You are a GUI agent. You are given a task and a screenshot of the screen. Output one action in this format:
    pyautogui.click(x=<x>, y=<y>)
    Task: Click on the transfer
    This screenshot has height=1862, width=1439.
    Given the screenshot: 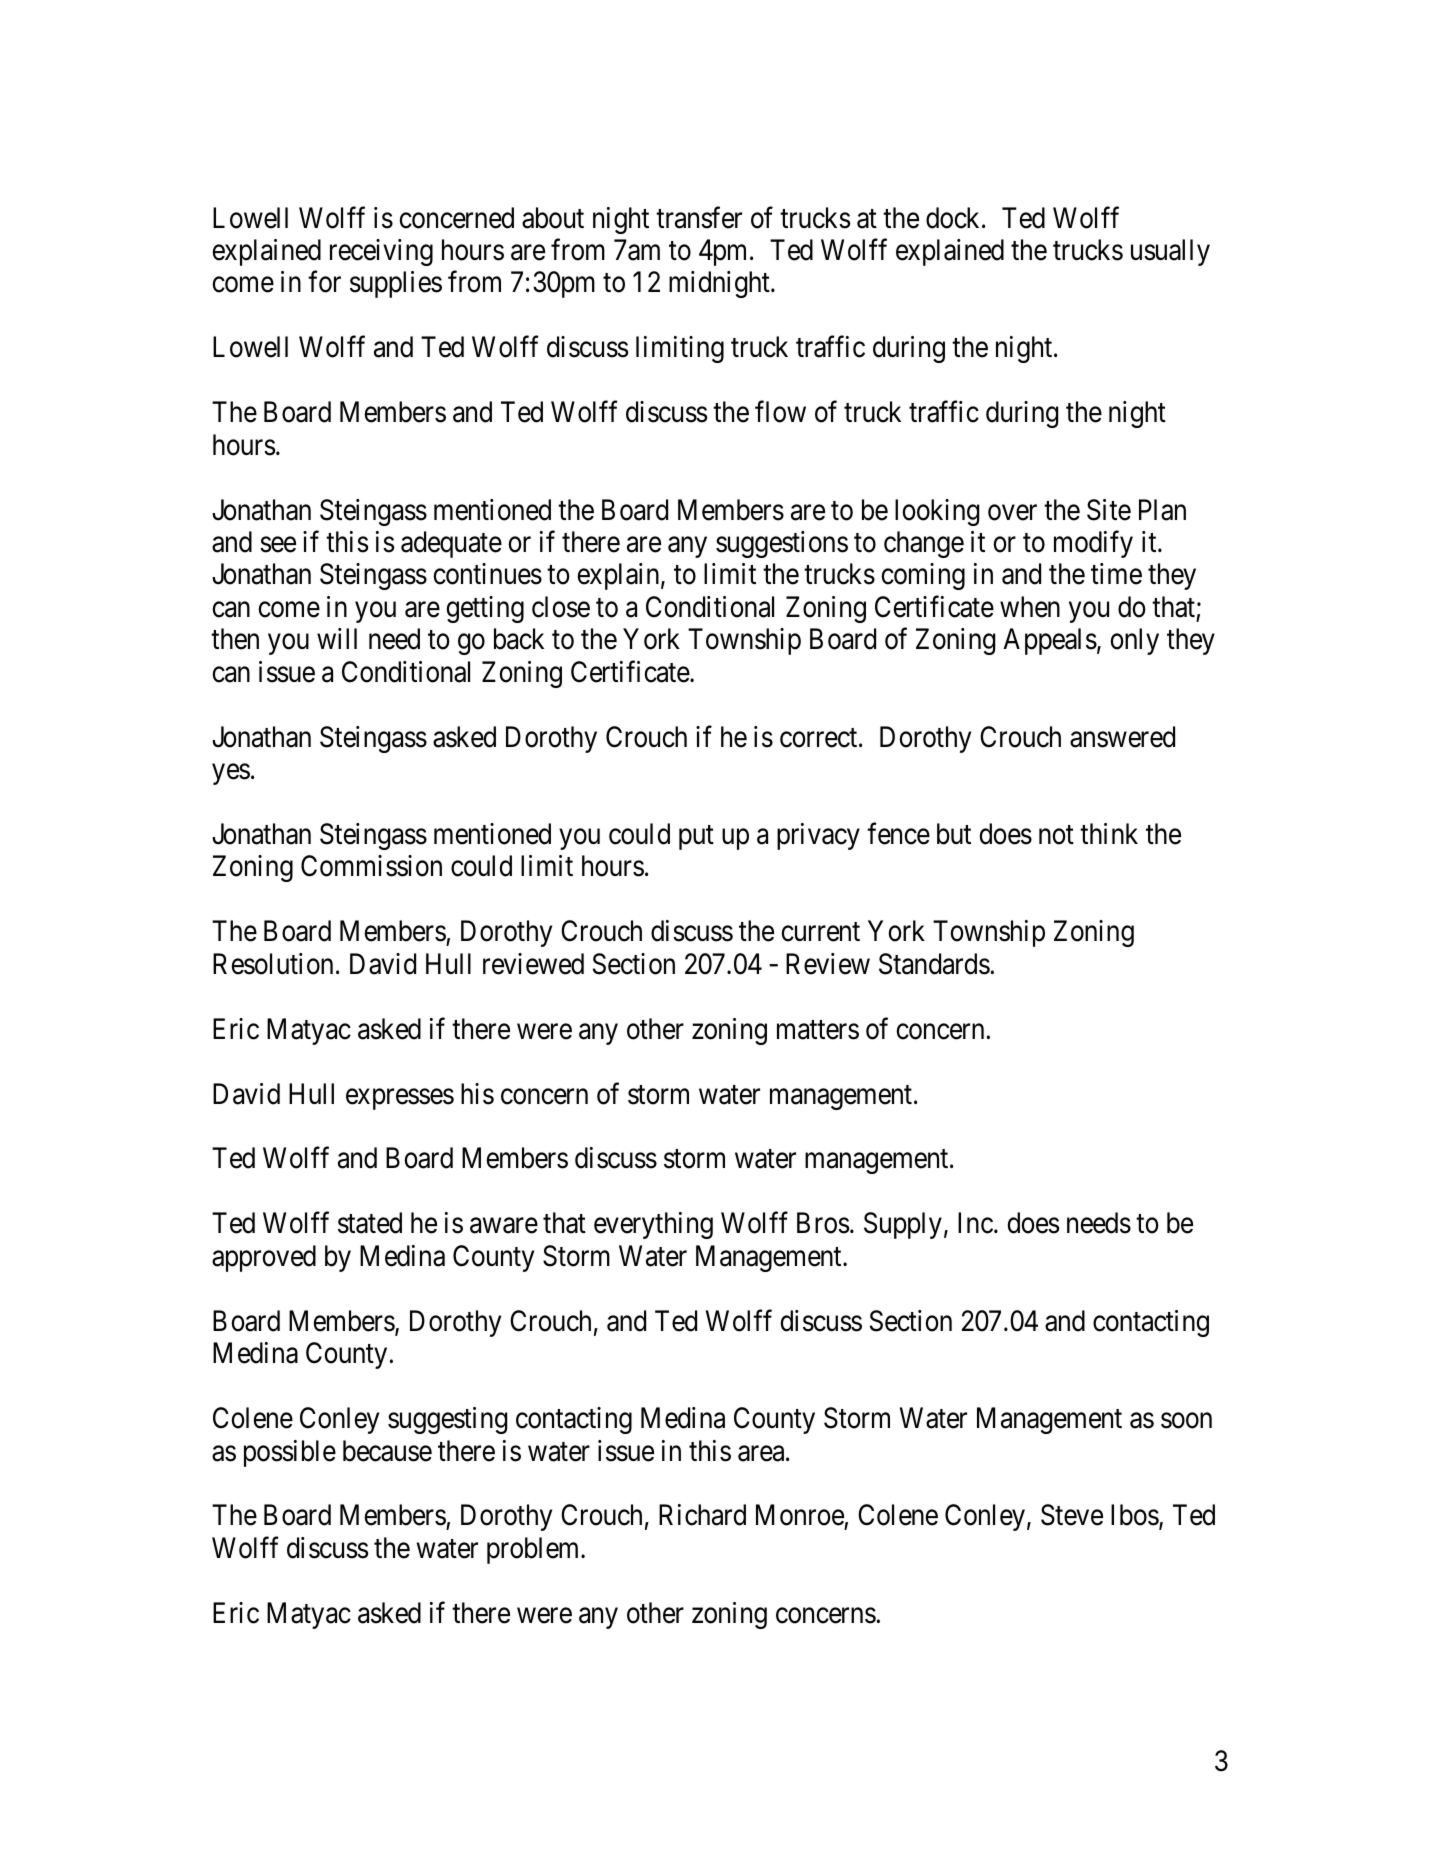 What is the action you would take?
    pyautogui.click(x=699, y=217)
